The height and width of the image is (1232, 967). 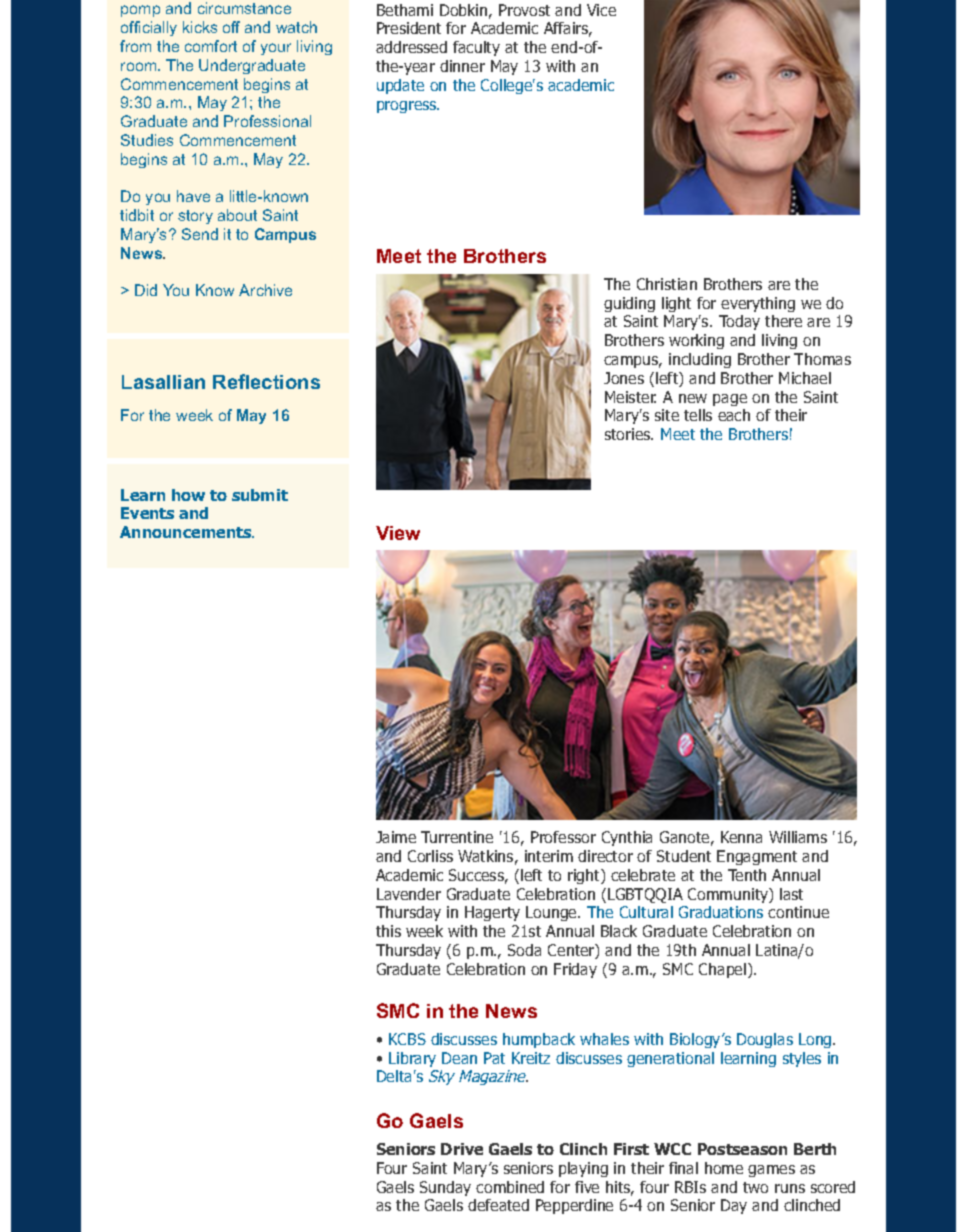 I want to click on each, so click(x=734, y=415).
